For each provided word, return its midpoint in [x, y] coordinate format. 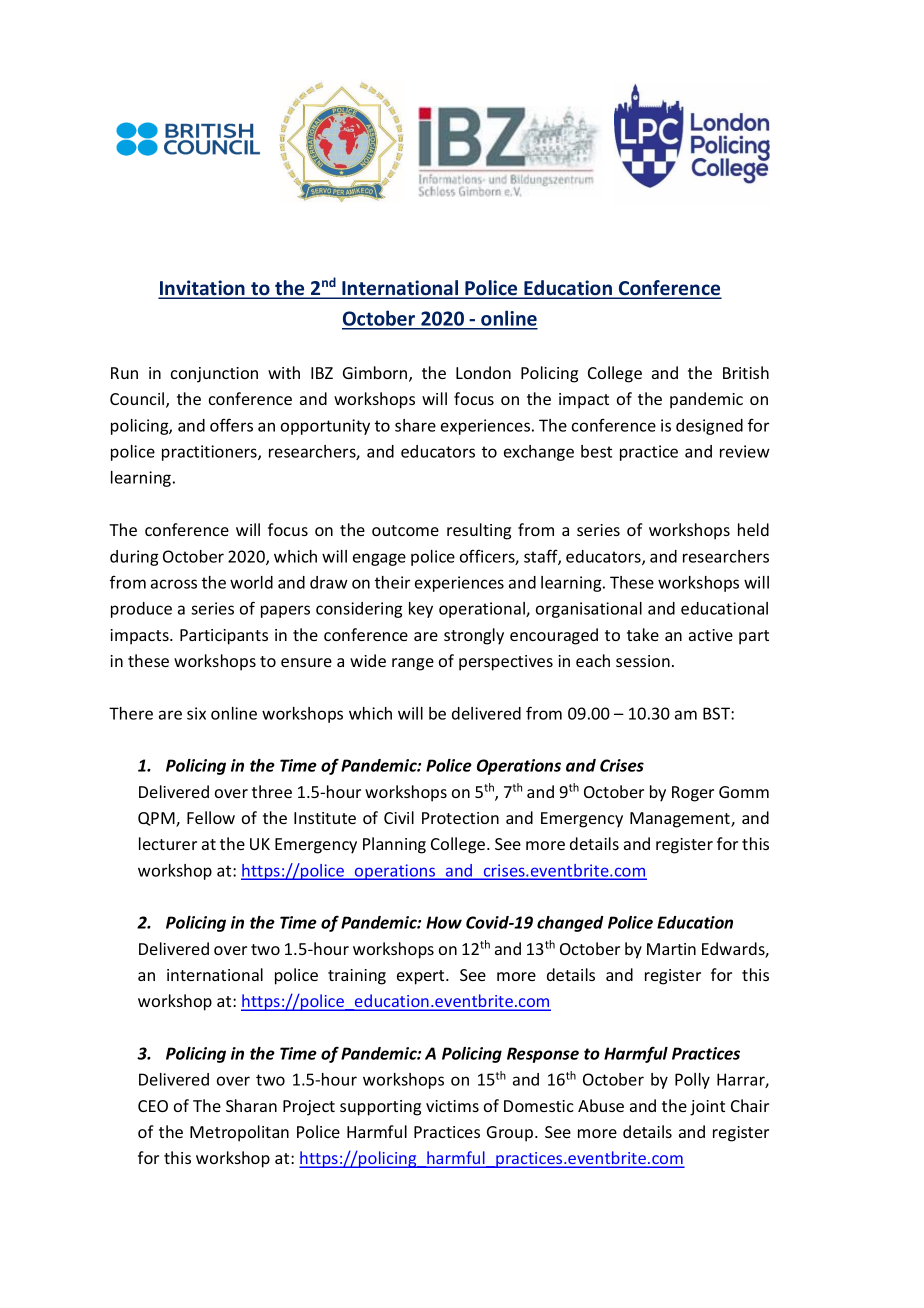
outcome [405, 530]
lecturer [168, 843]
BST [717, 713]
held [753, 529]
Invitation [202, 289]
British [746, 372]
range [413, 664]
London [483, 372]
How [444, 922]
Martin [671, 949]
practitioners [210, 453]
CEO [153, 1106]
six [196, 713]
